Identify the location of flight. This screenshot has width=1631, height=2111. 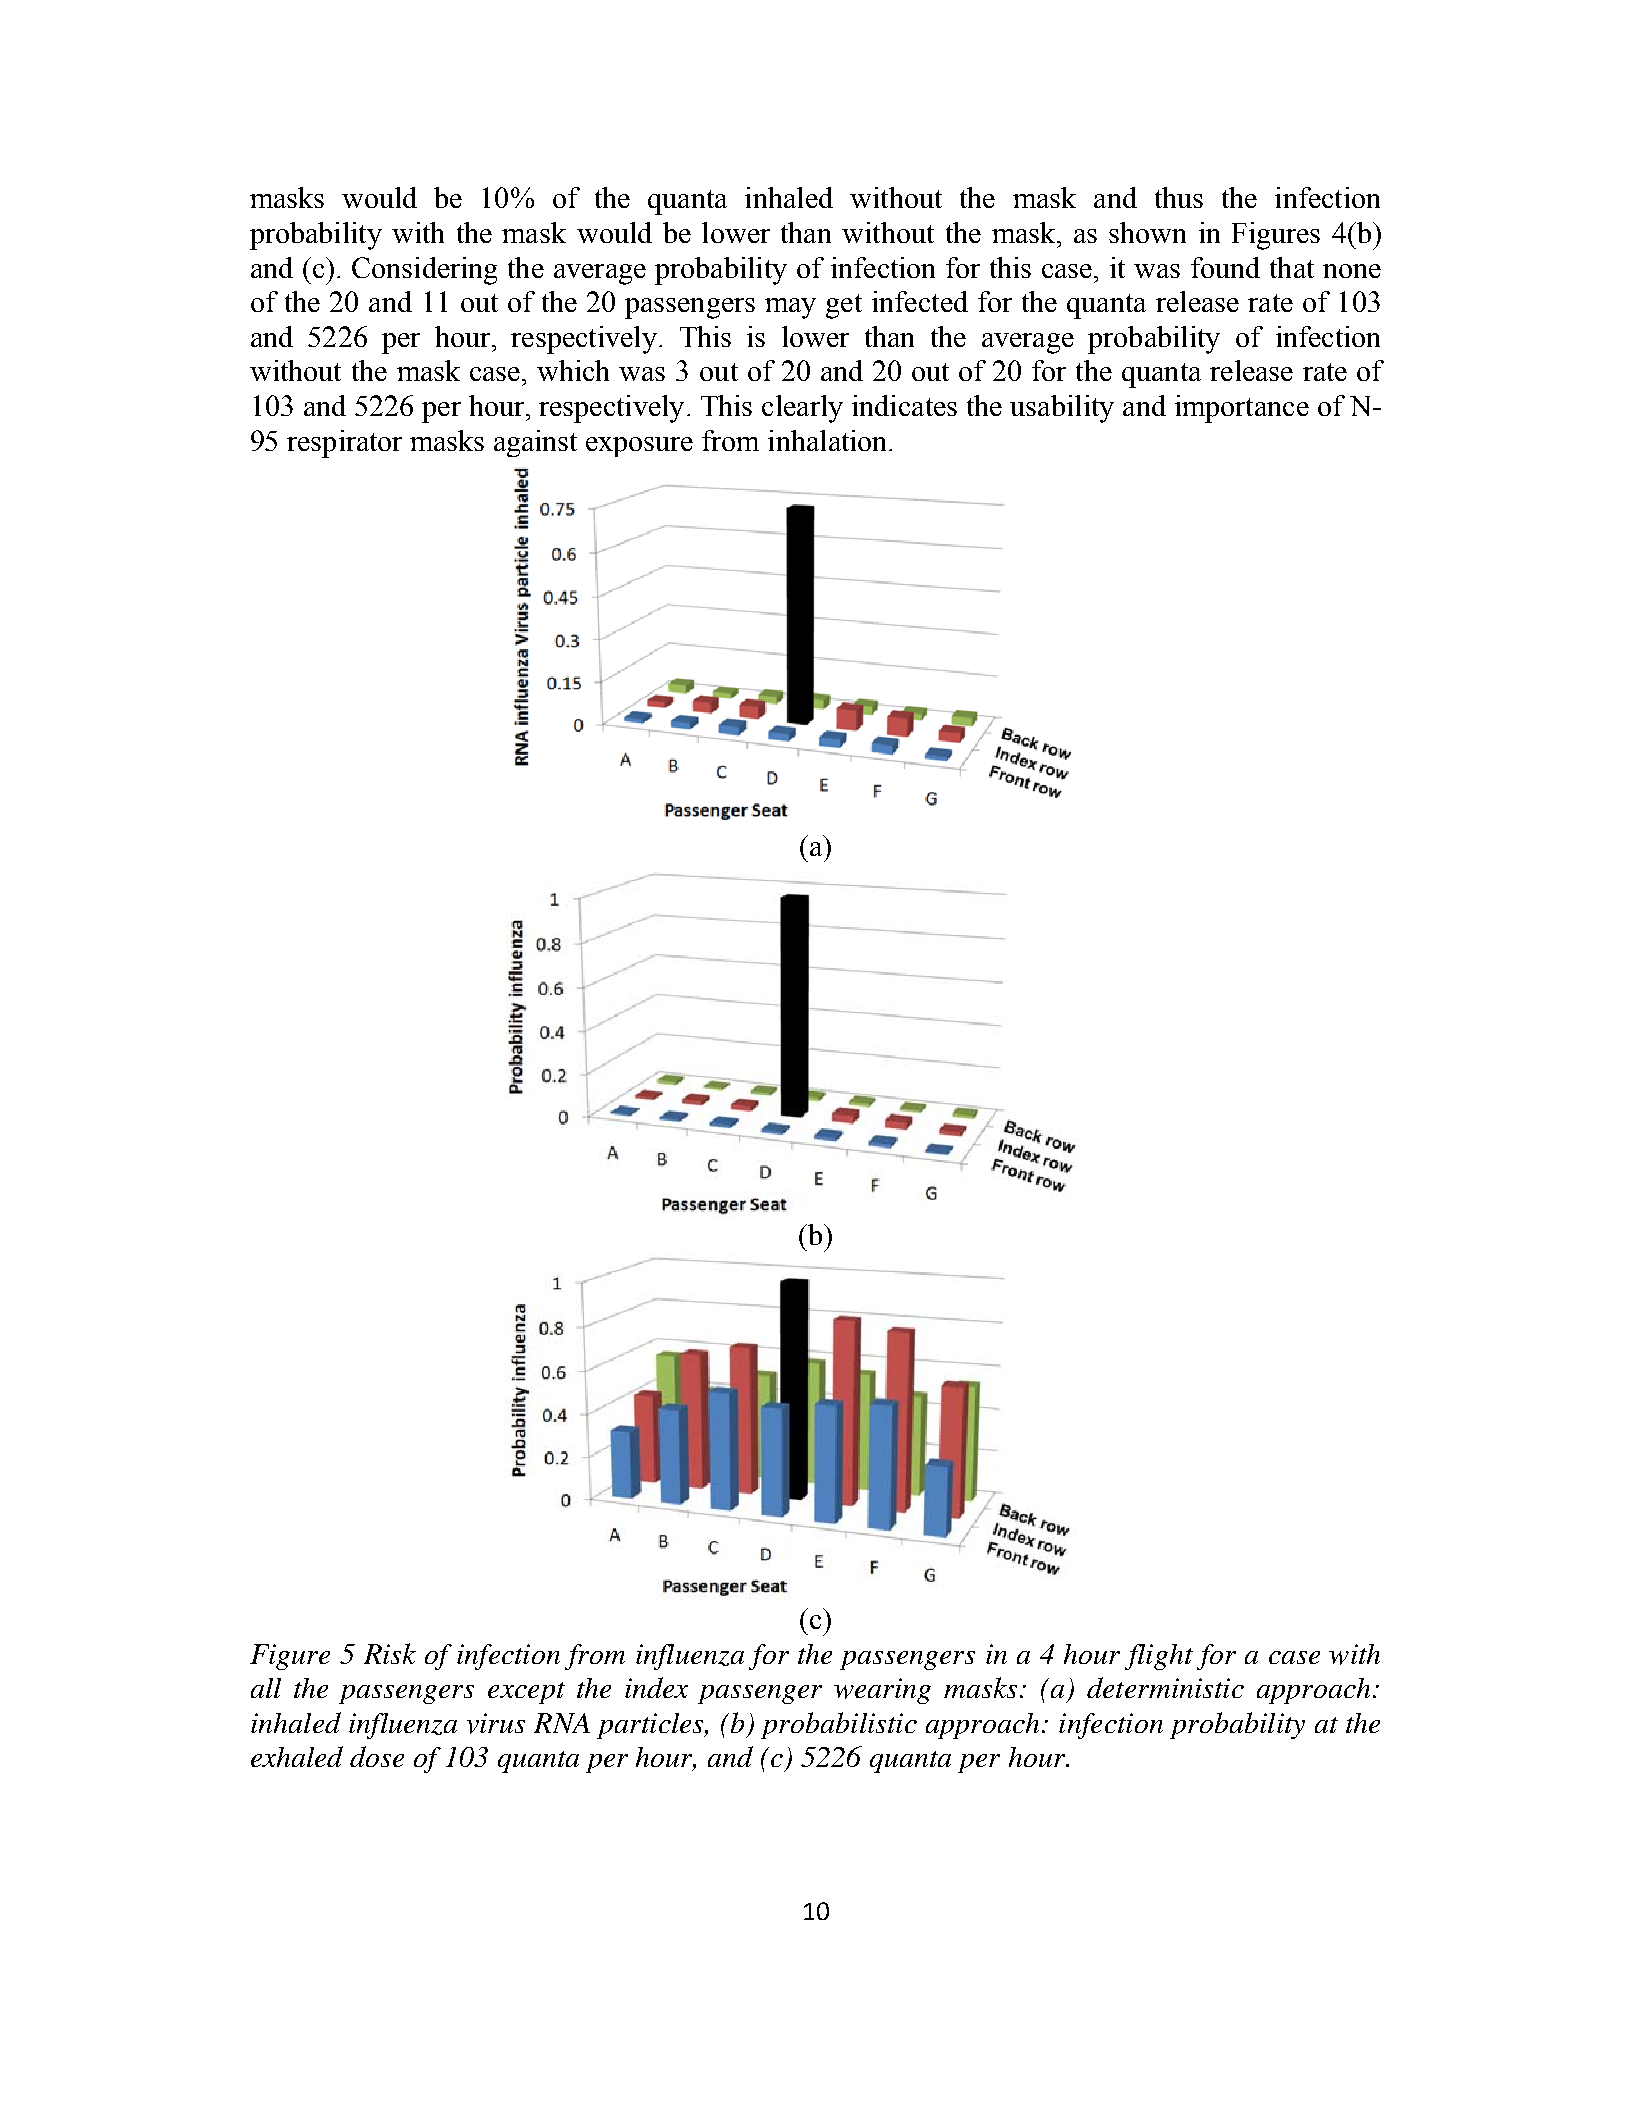
(1159, 1657).
